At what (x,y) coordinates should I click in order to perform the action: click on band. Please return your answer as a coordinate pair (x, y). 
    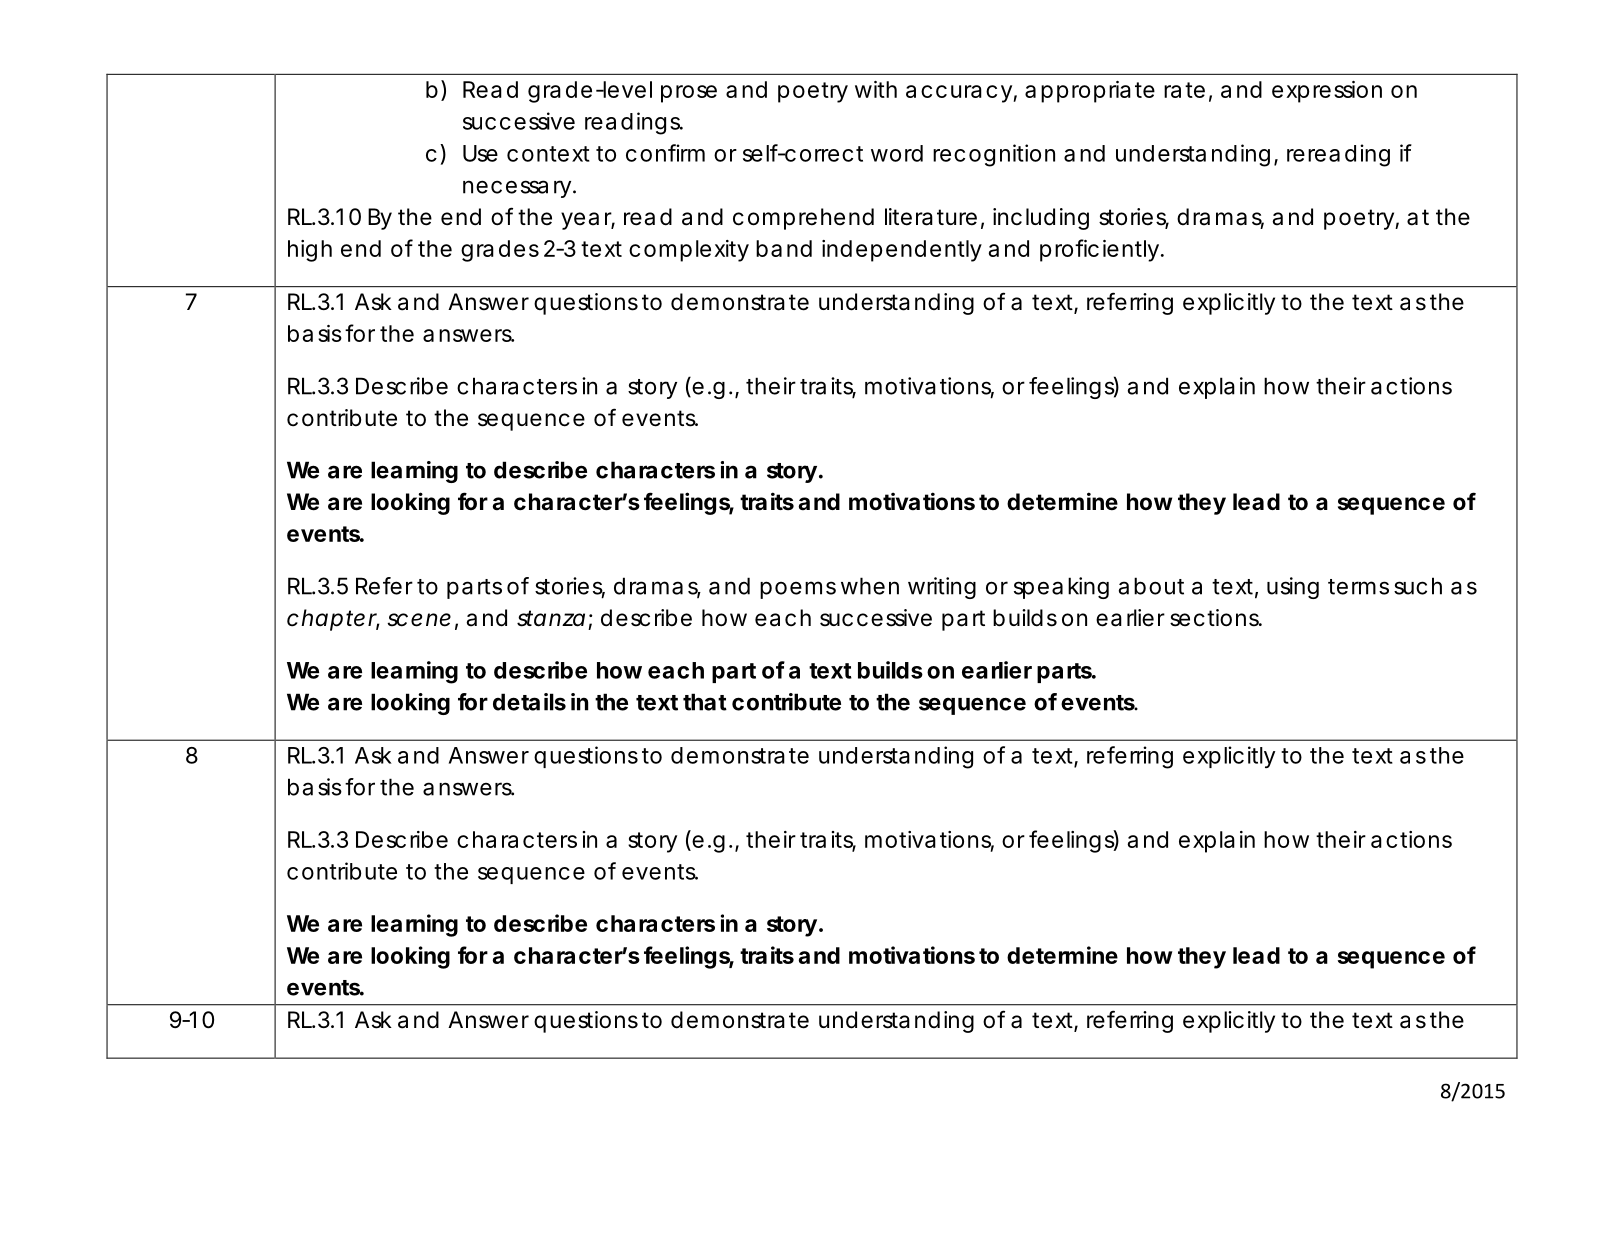
    Looking at the image, I should click on (784, 248).
